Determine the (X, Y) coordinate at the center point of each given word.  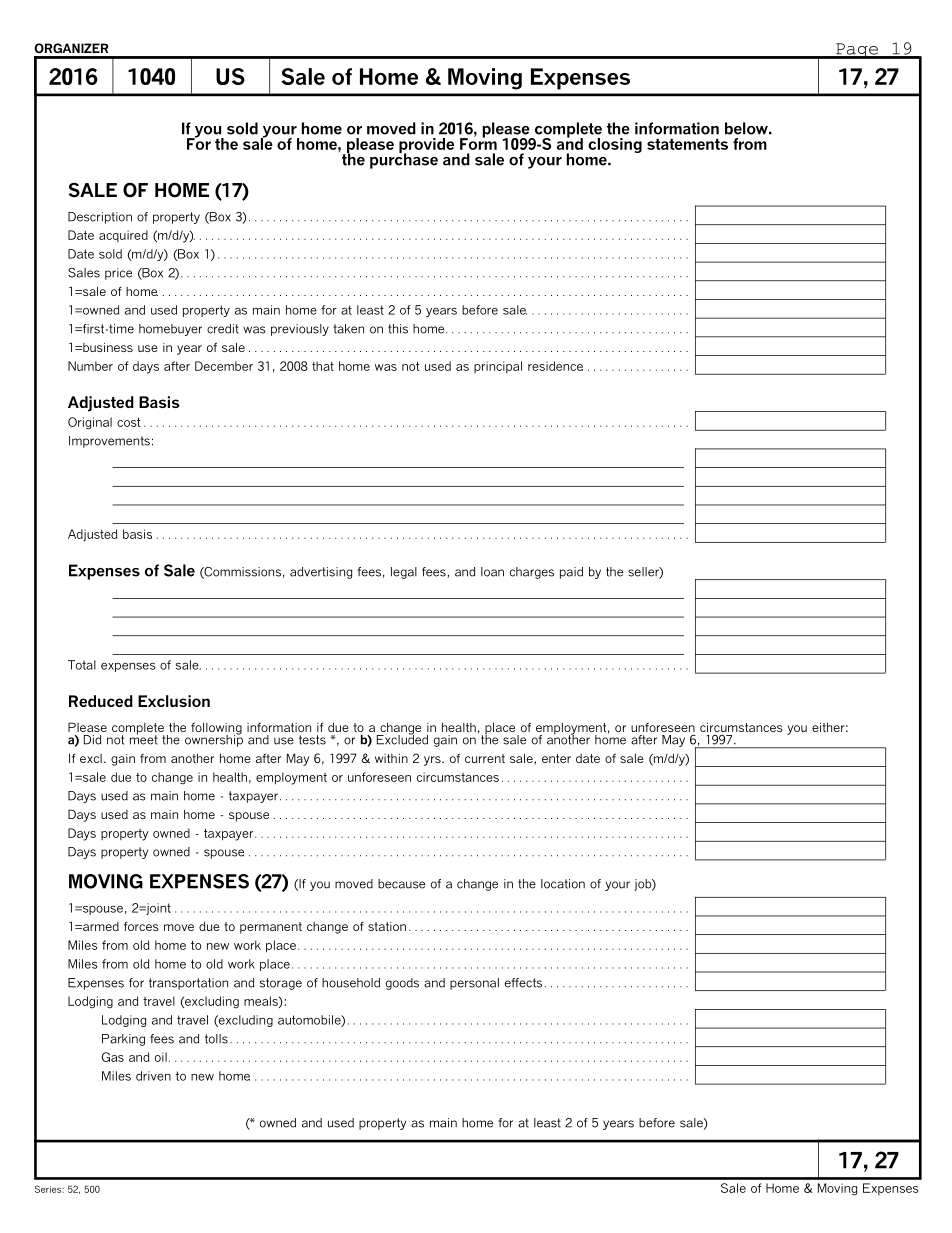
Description (100, 218)
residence (555, 366)
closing (615, 145)
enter (556, 758)
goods (402, 984)
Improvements (109, 442)
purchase (404, 160)
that (323, 366)
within (391, 758)
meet (144, 739)
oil (161, 1057)
